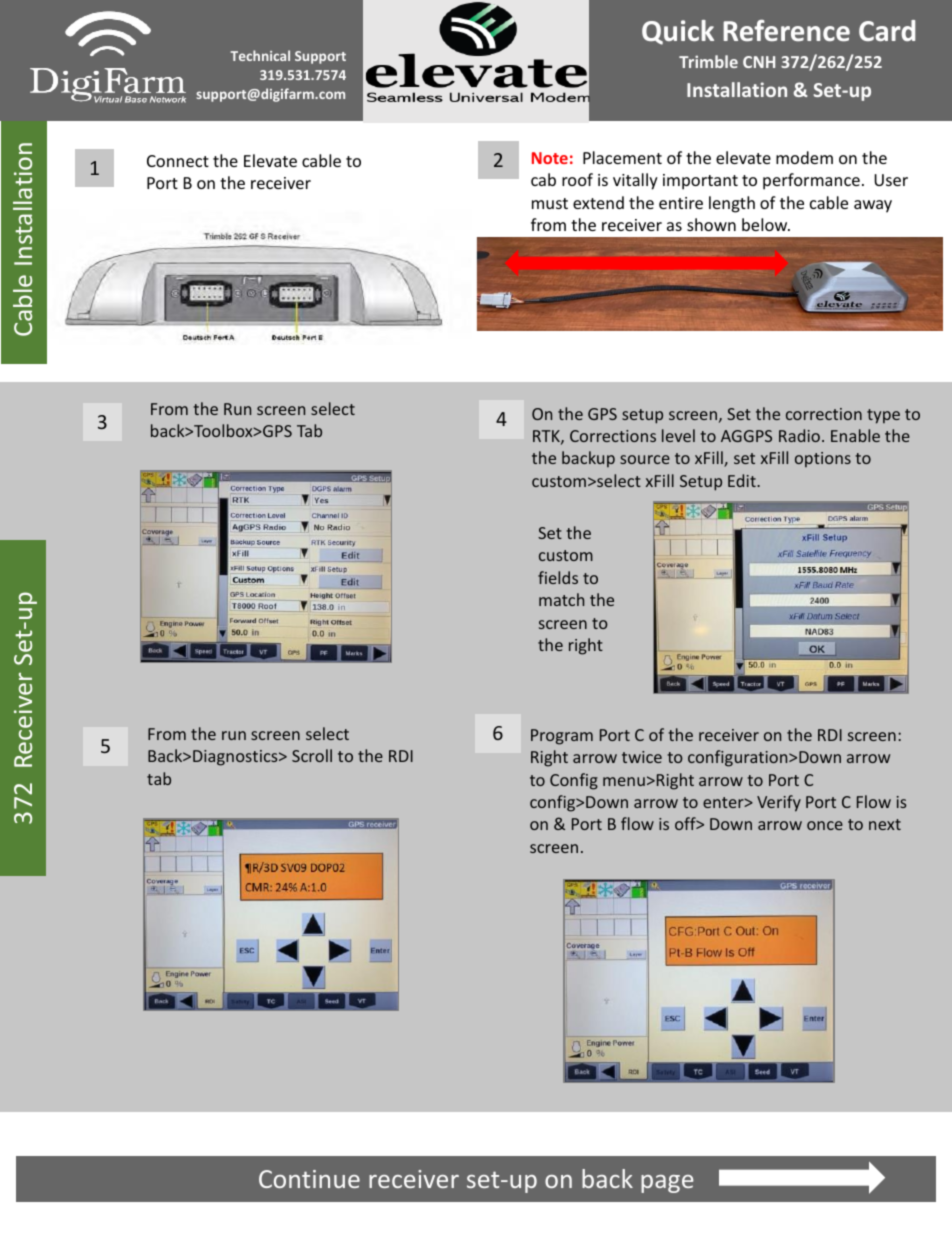 The width and height of the page is (952, 1233). Describe the element at coordinates (743, 480) in the page. I see `Edit` at that location.
